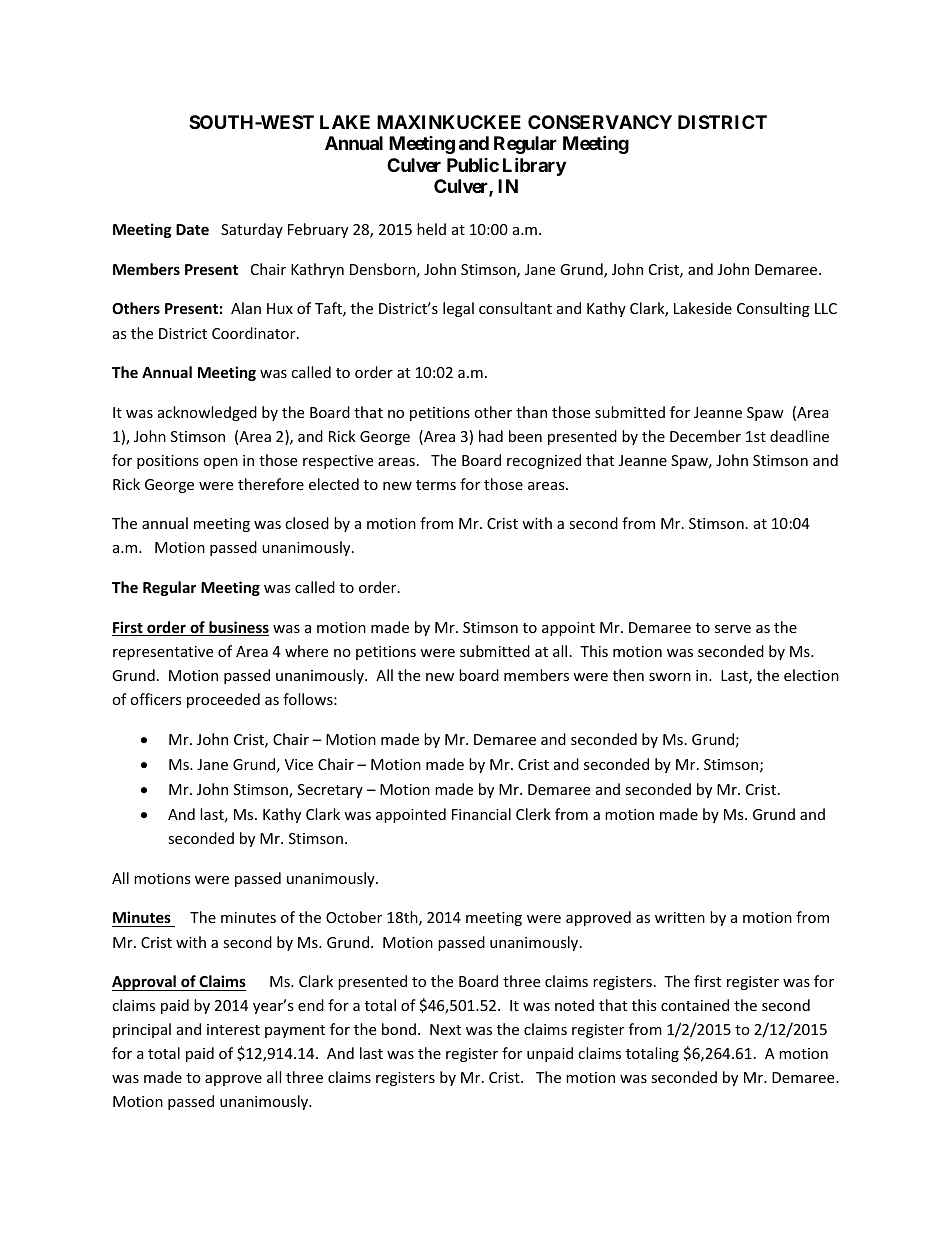  I want to click on terms, so click(436, 485).
